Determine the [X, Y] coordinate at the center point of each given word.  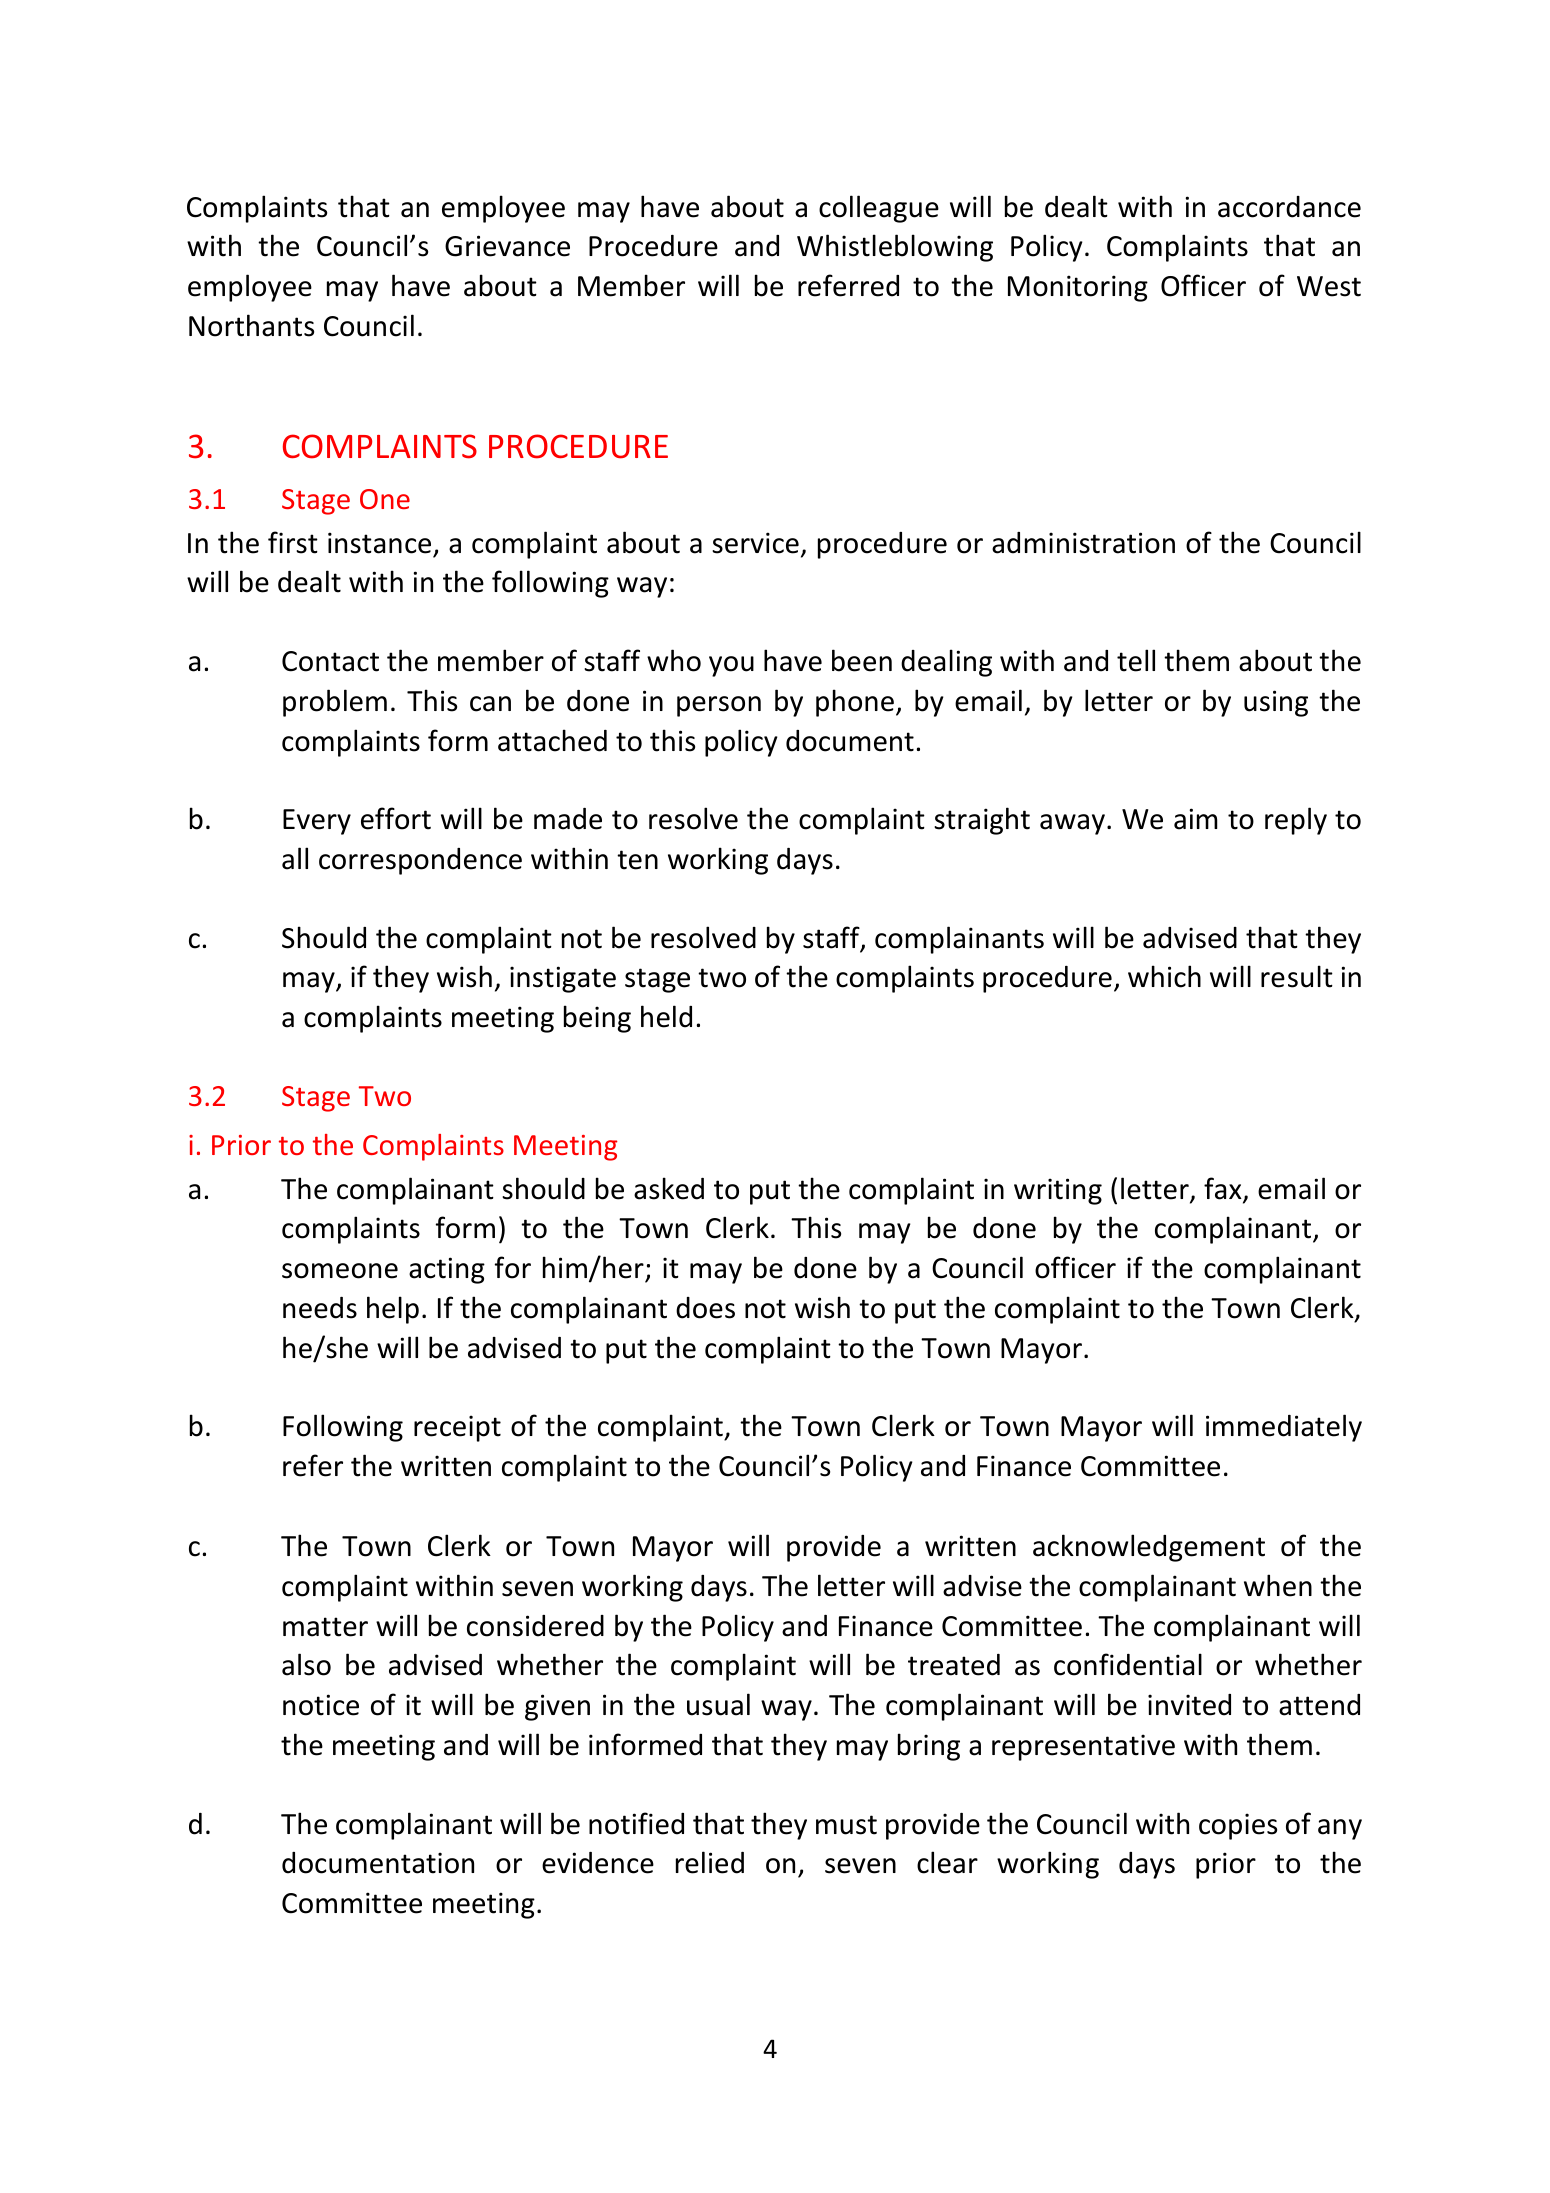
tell [1136, 660]
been [862, 660]
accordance [1289, 207]
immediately [1284, 1428]
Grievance [507, 246]
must [846, 1825]
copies [1238, 1826]
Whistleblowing [895, 248]
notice [321, 1705]
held [666, 1016]
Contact [330, 661]
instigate [563, 979]
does [705, 1308]
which [1164, 976]
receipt [457, 1428]
